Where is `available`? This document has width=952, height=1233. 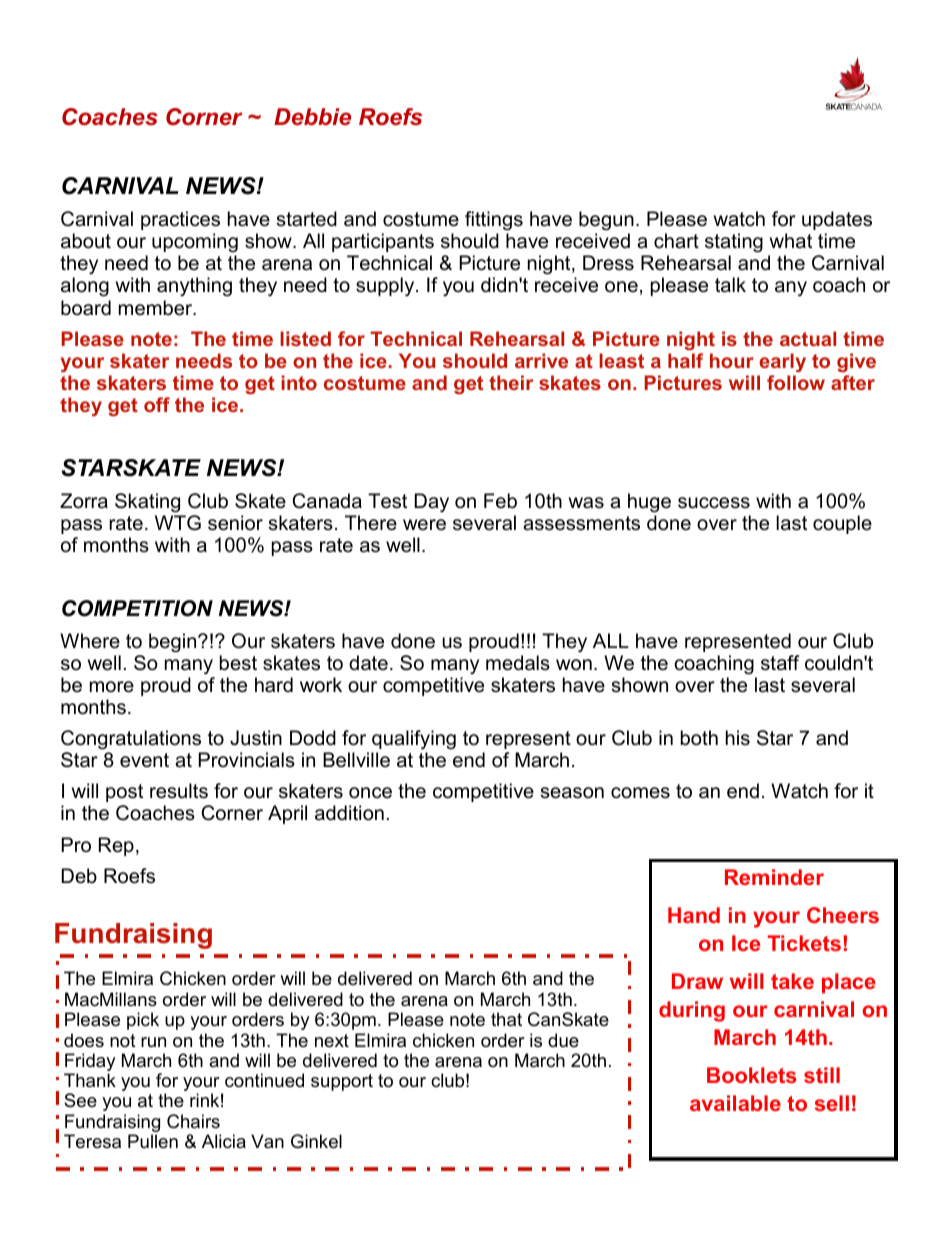
available is located at coordinates (735, 1103).
